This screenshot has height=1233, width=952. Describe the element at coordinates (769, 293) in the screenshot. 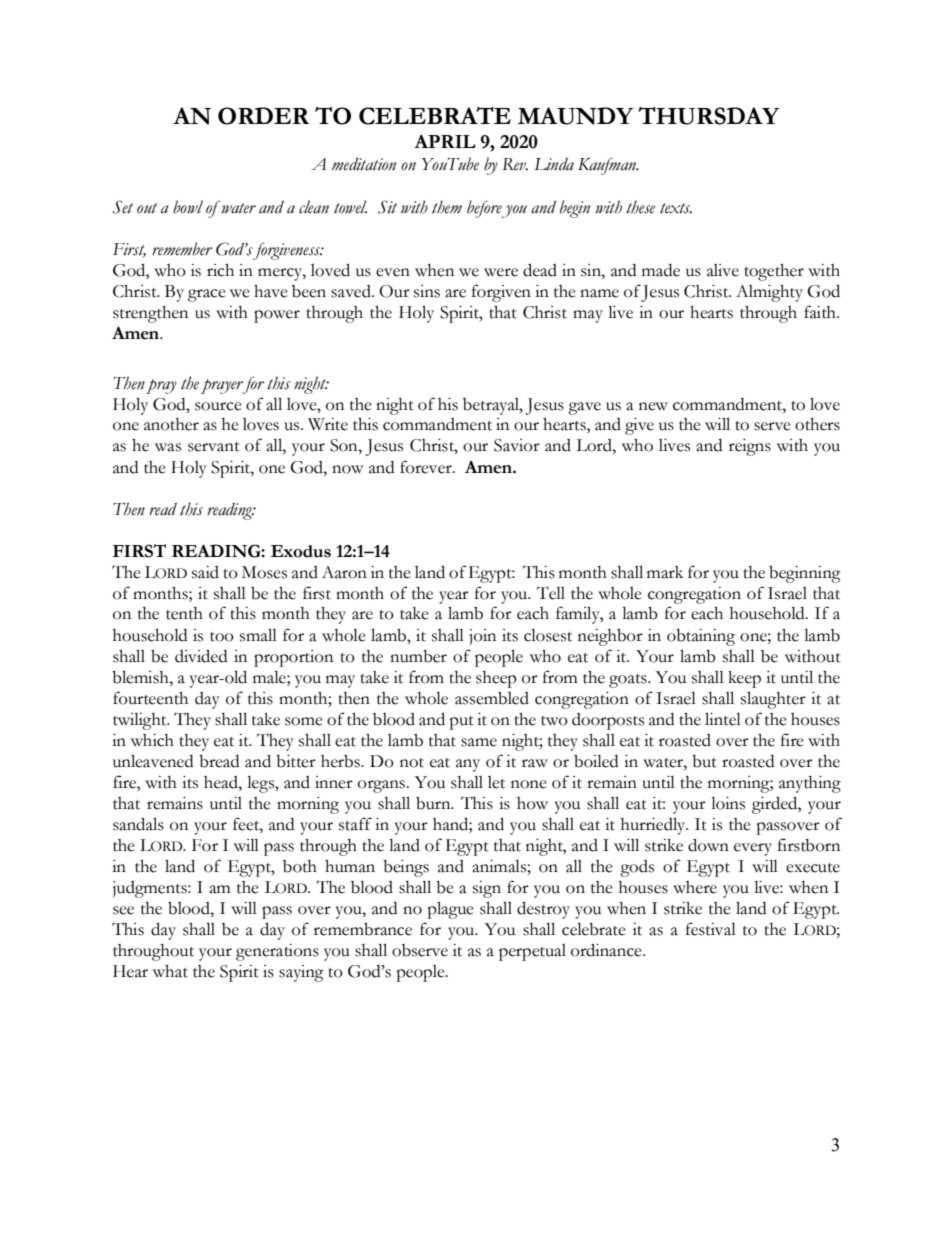

I see `Almighty` at that location.
